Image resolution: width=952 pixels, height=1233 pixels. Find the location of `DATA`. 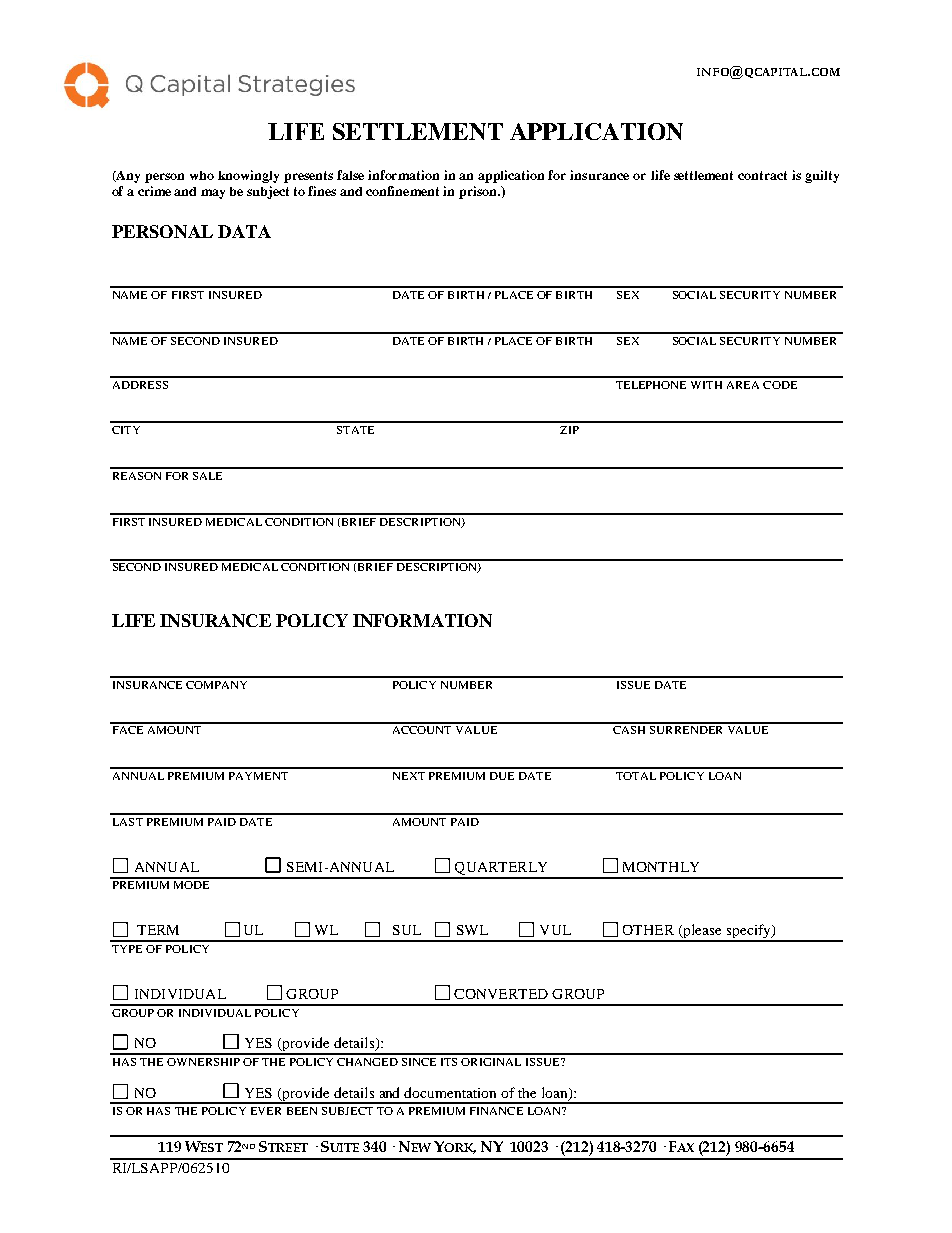

DATA is located at coordinates (244, 231).
